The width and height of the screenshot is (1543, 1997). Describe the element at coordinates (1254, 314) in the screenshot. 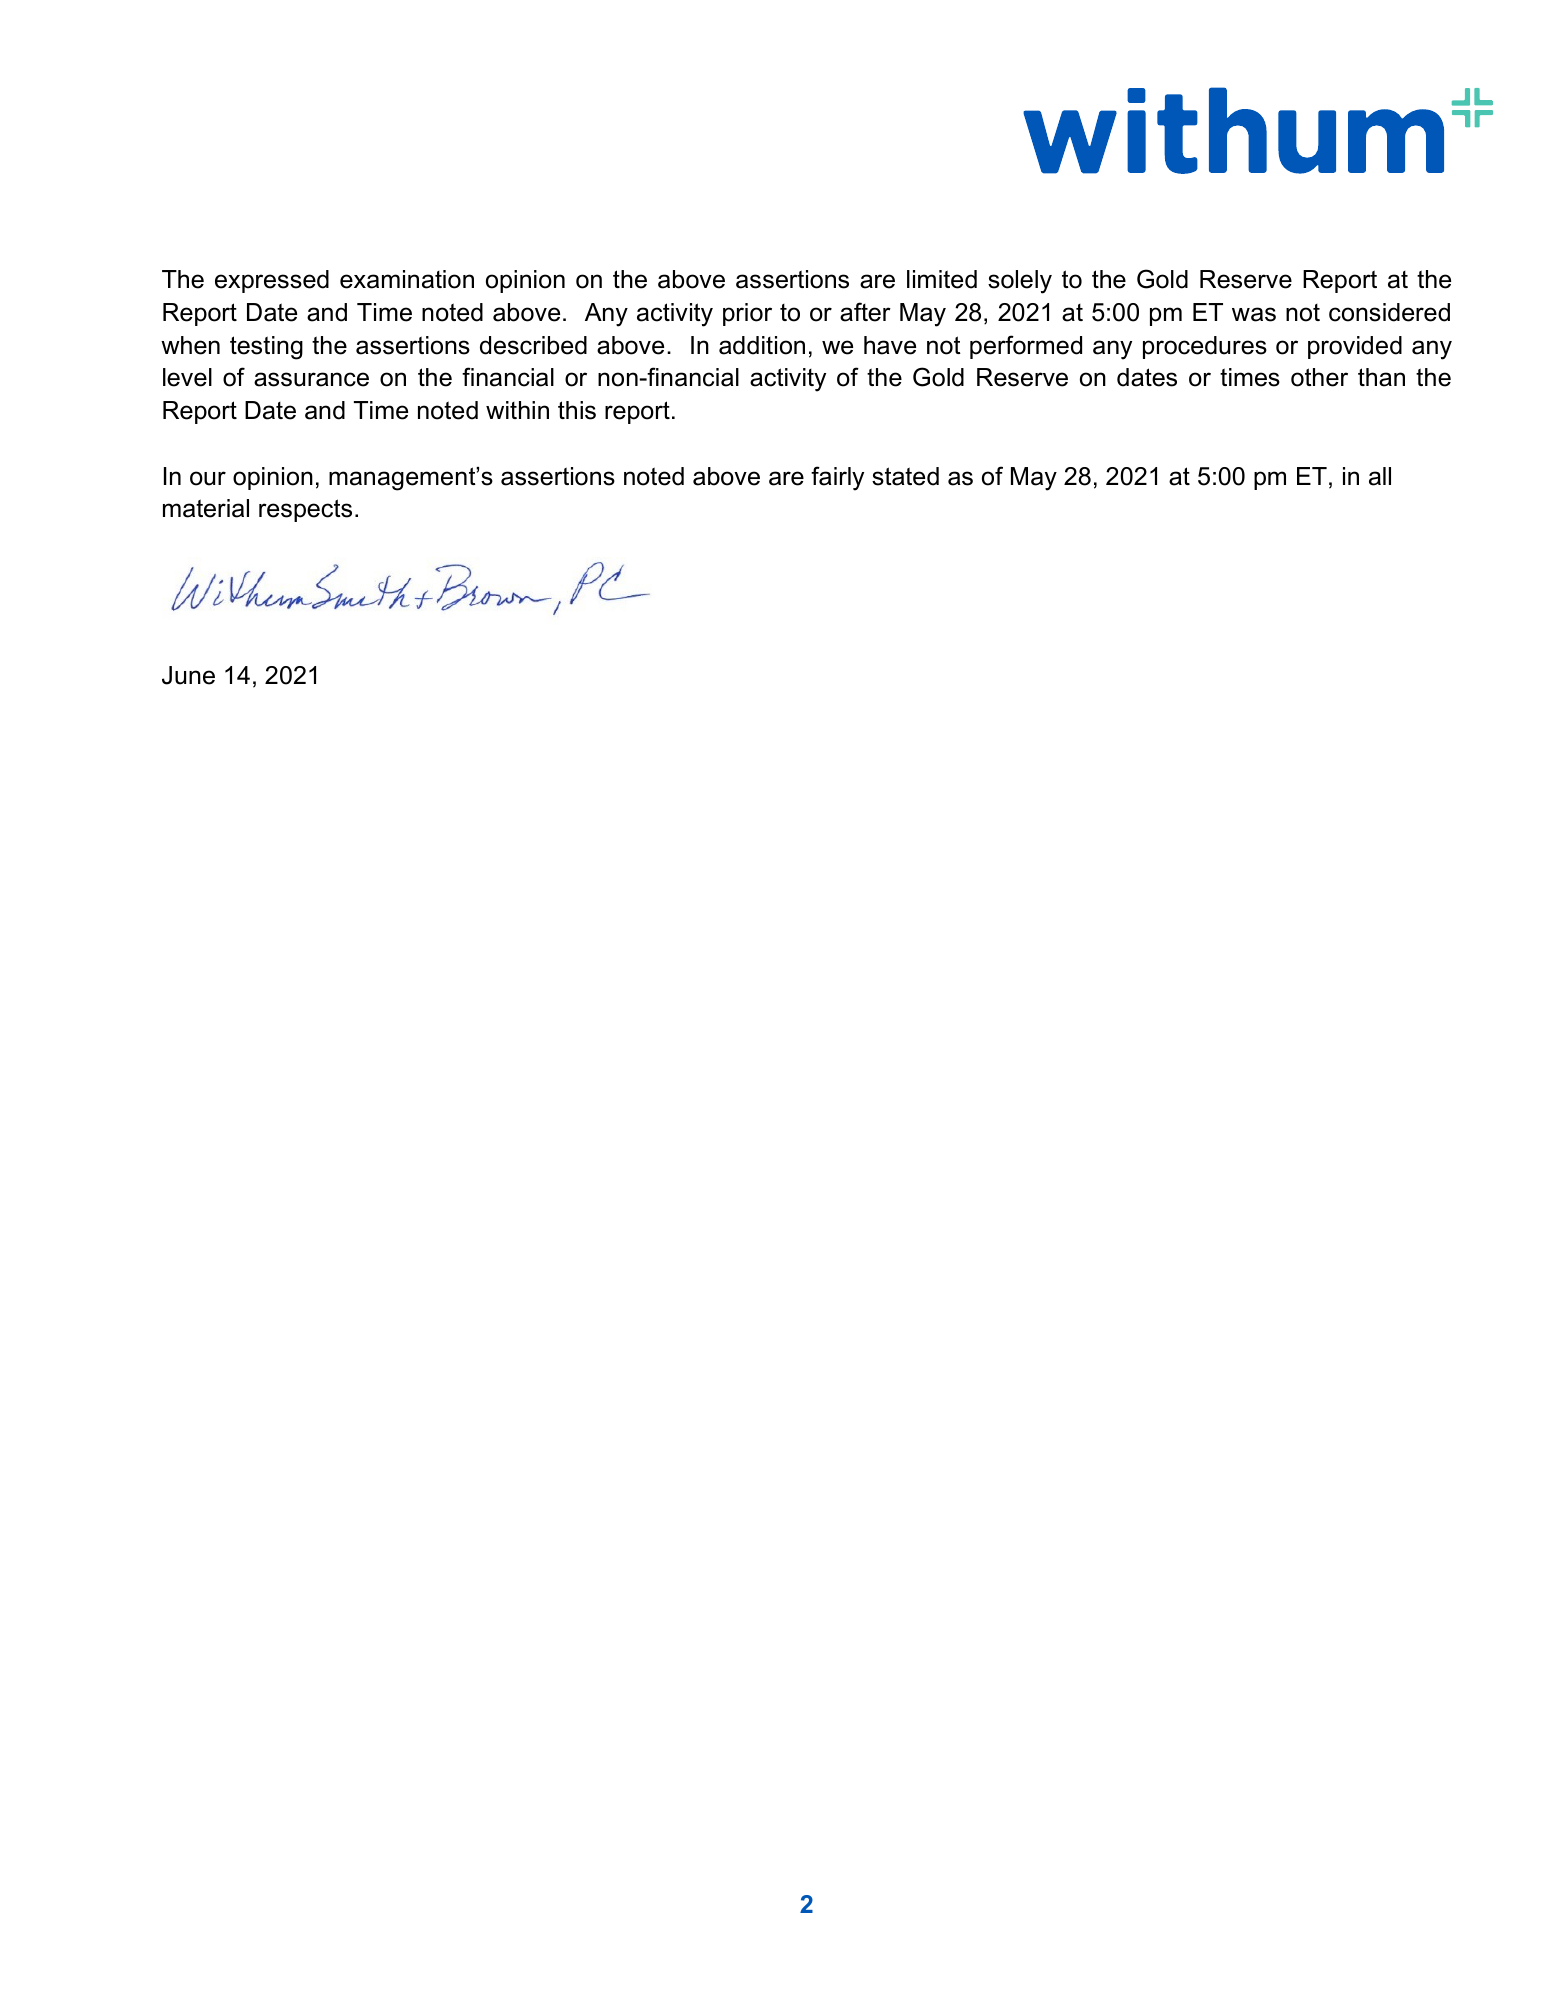

I see `was` at that location.
